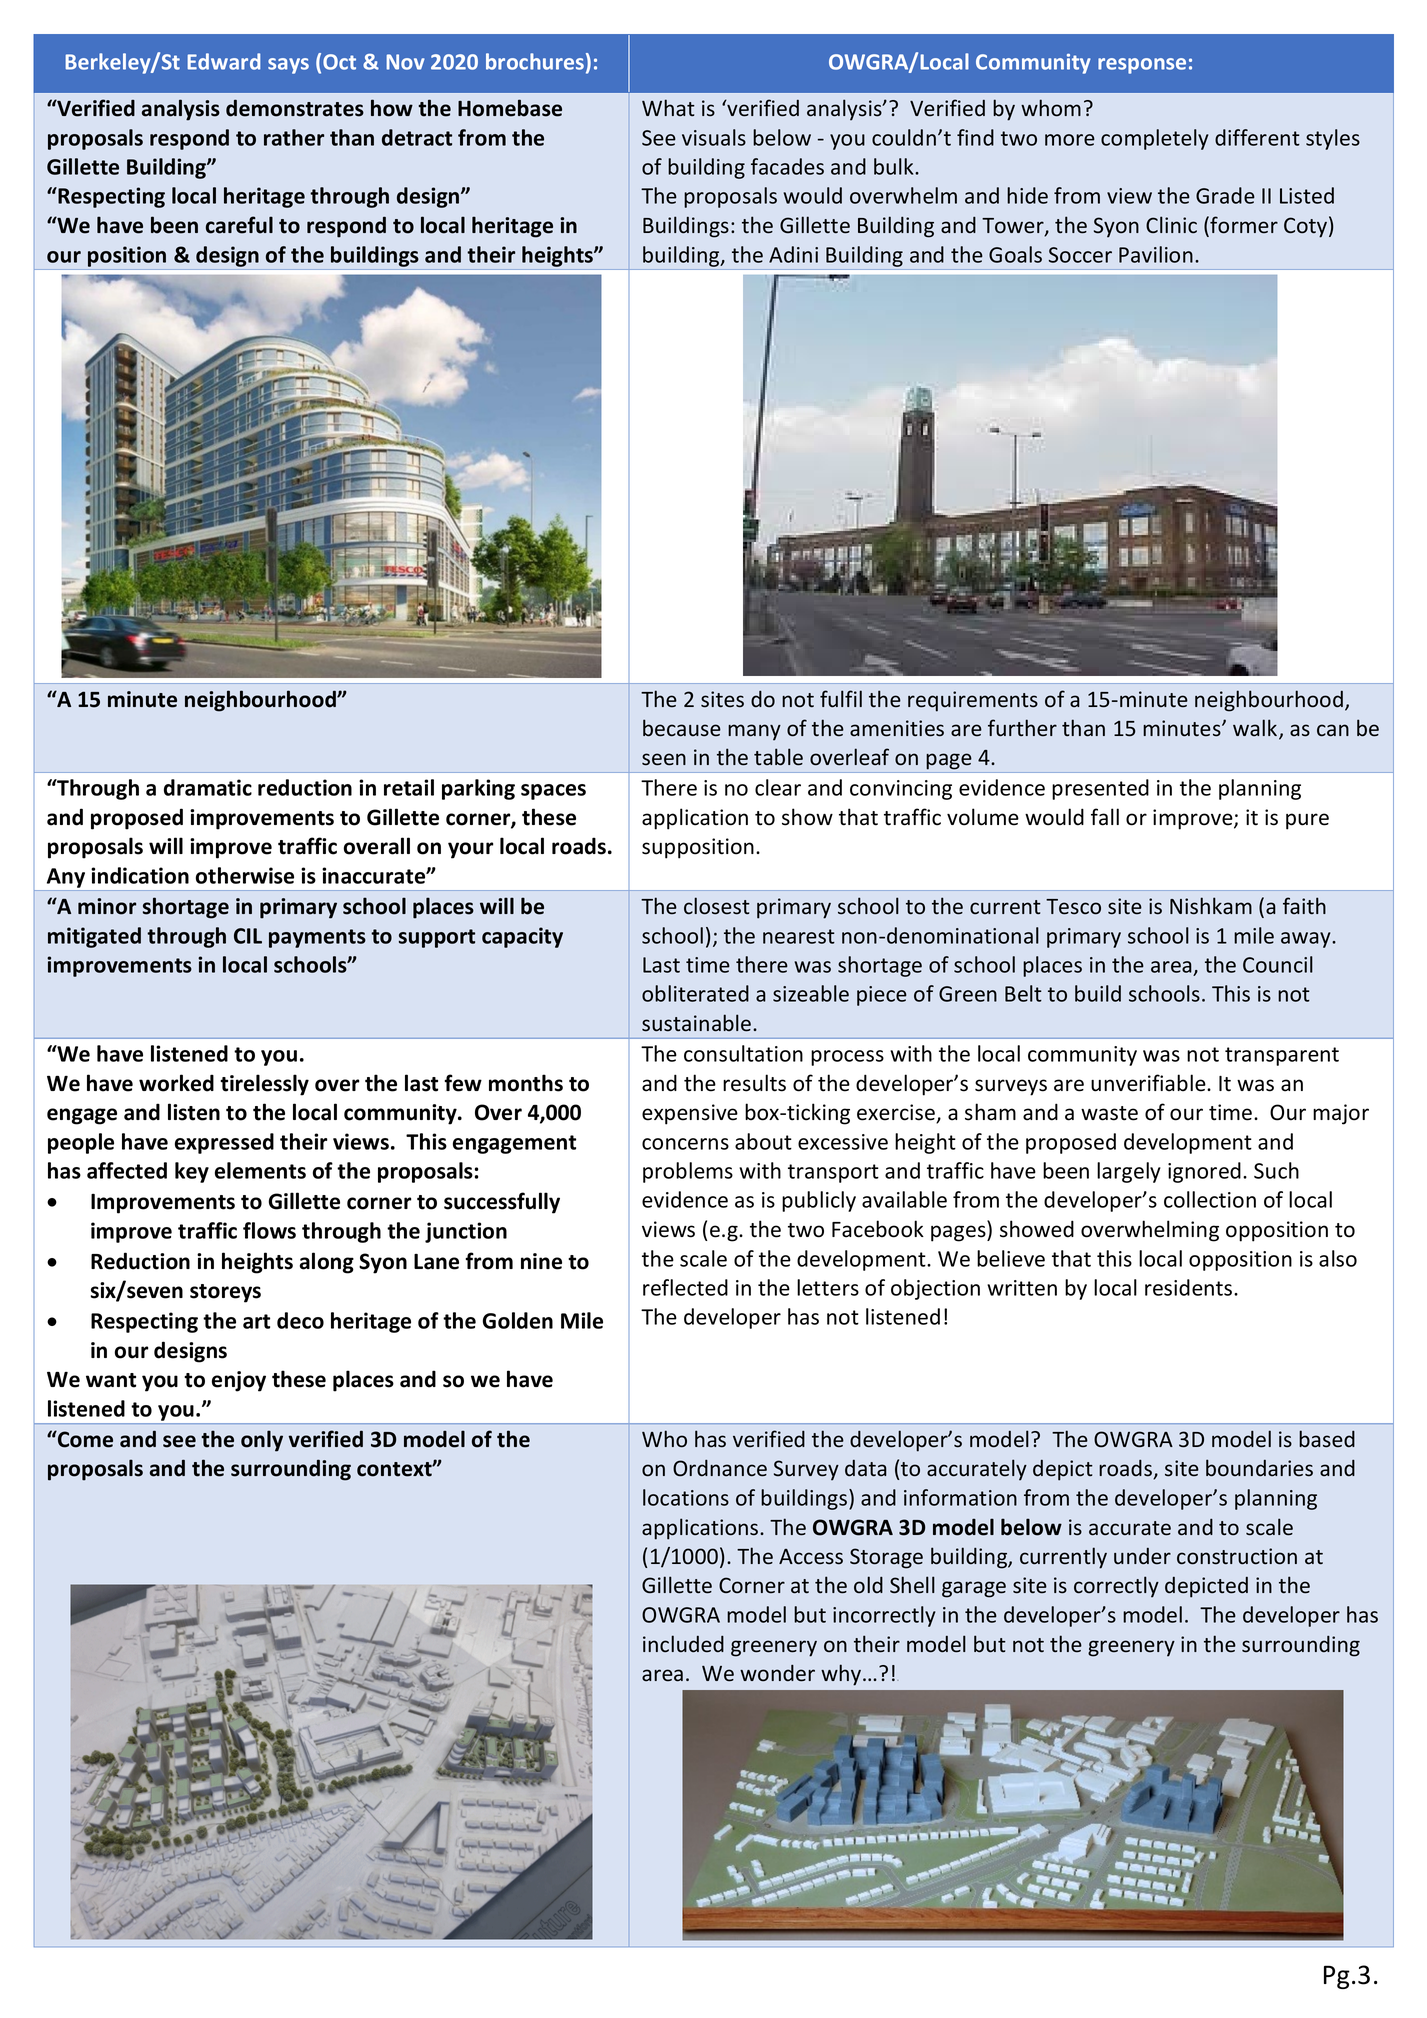  What do you see at coordinates (668, 108) in the image?
I see `What` at bounding box center [668, 108].
